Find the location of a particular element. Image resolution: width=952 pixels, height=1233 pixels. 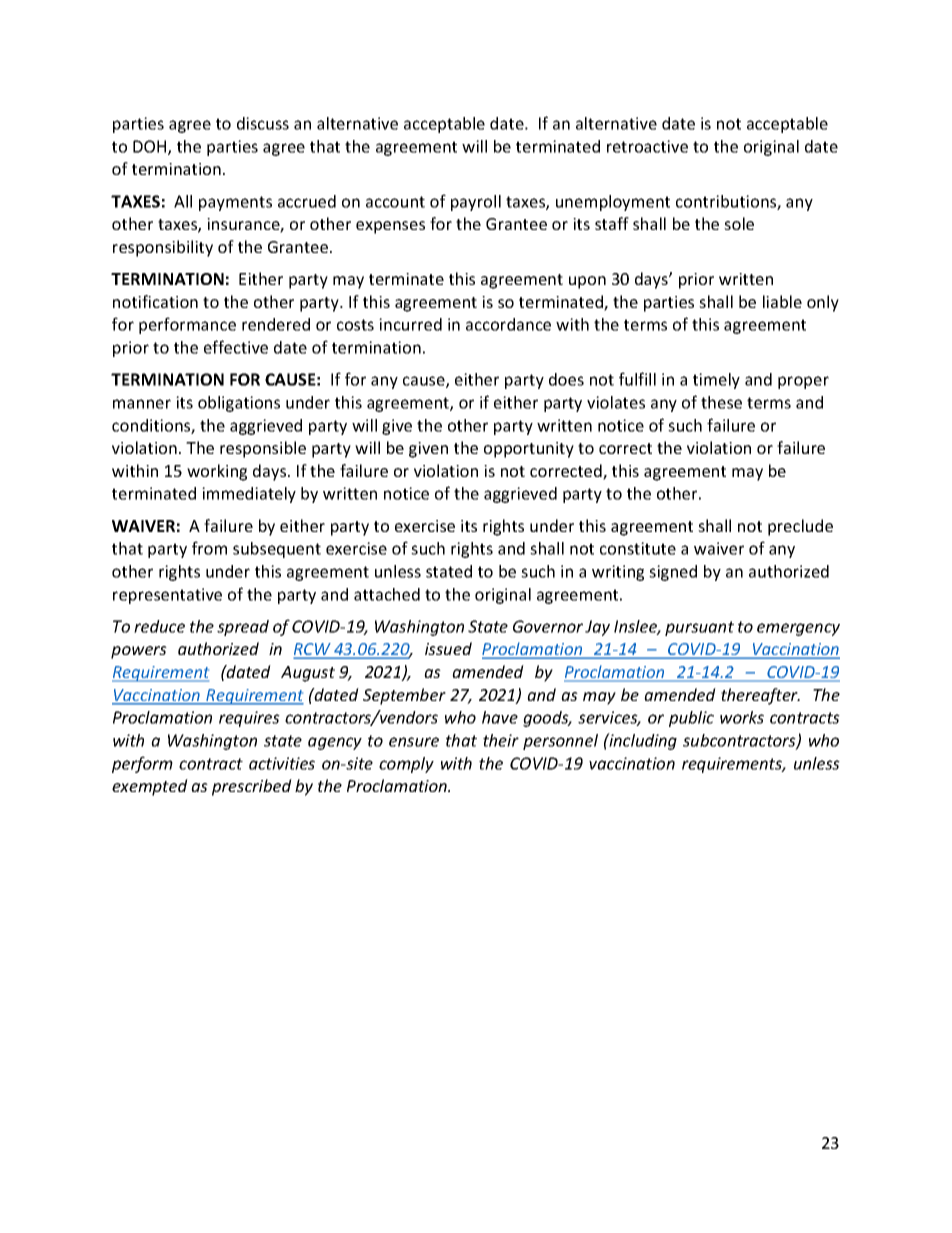

timely is located at coordinates (716, 381).
